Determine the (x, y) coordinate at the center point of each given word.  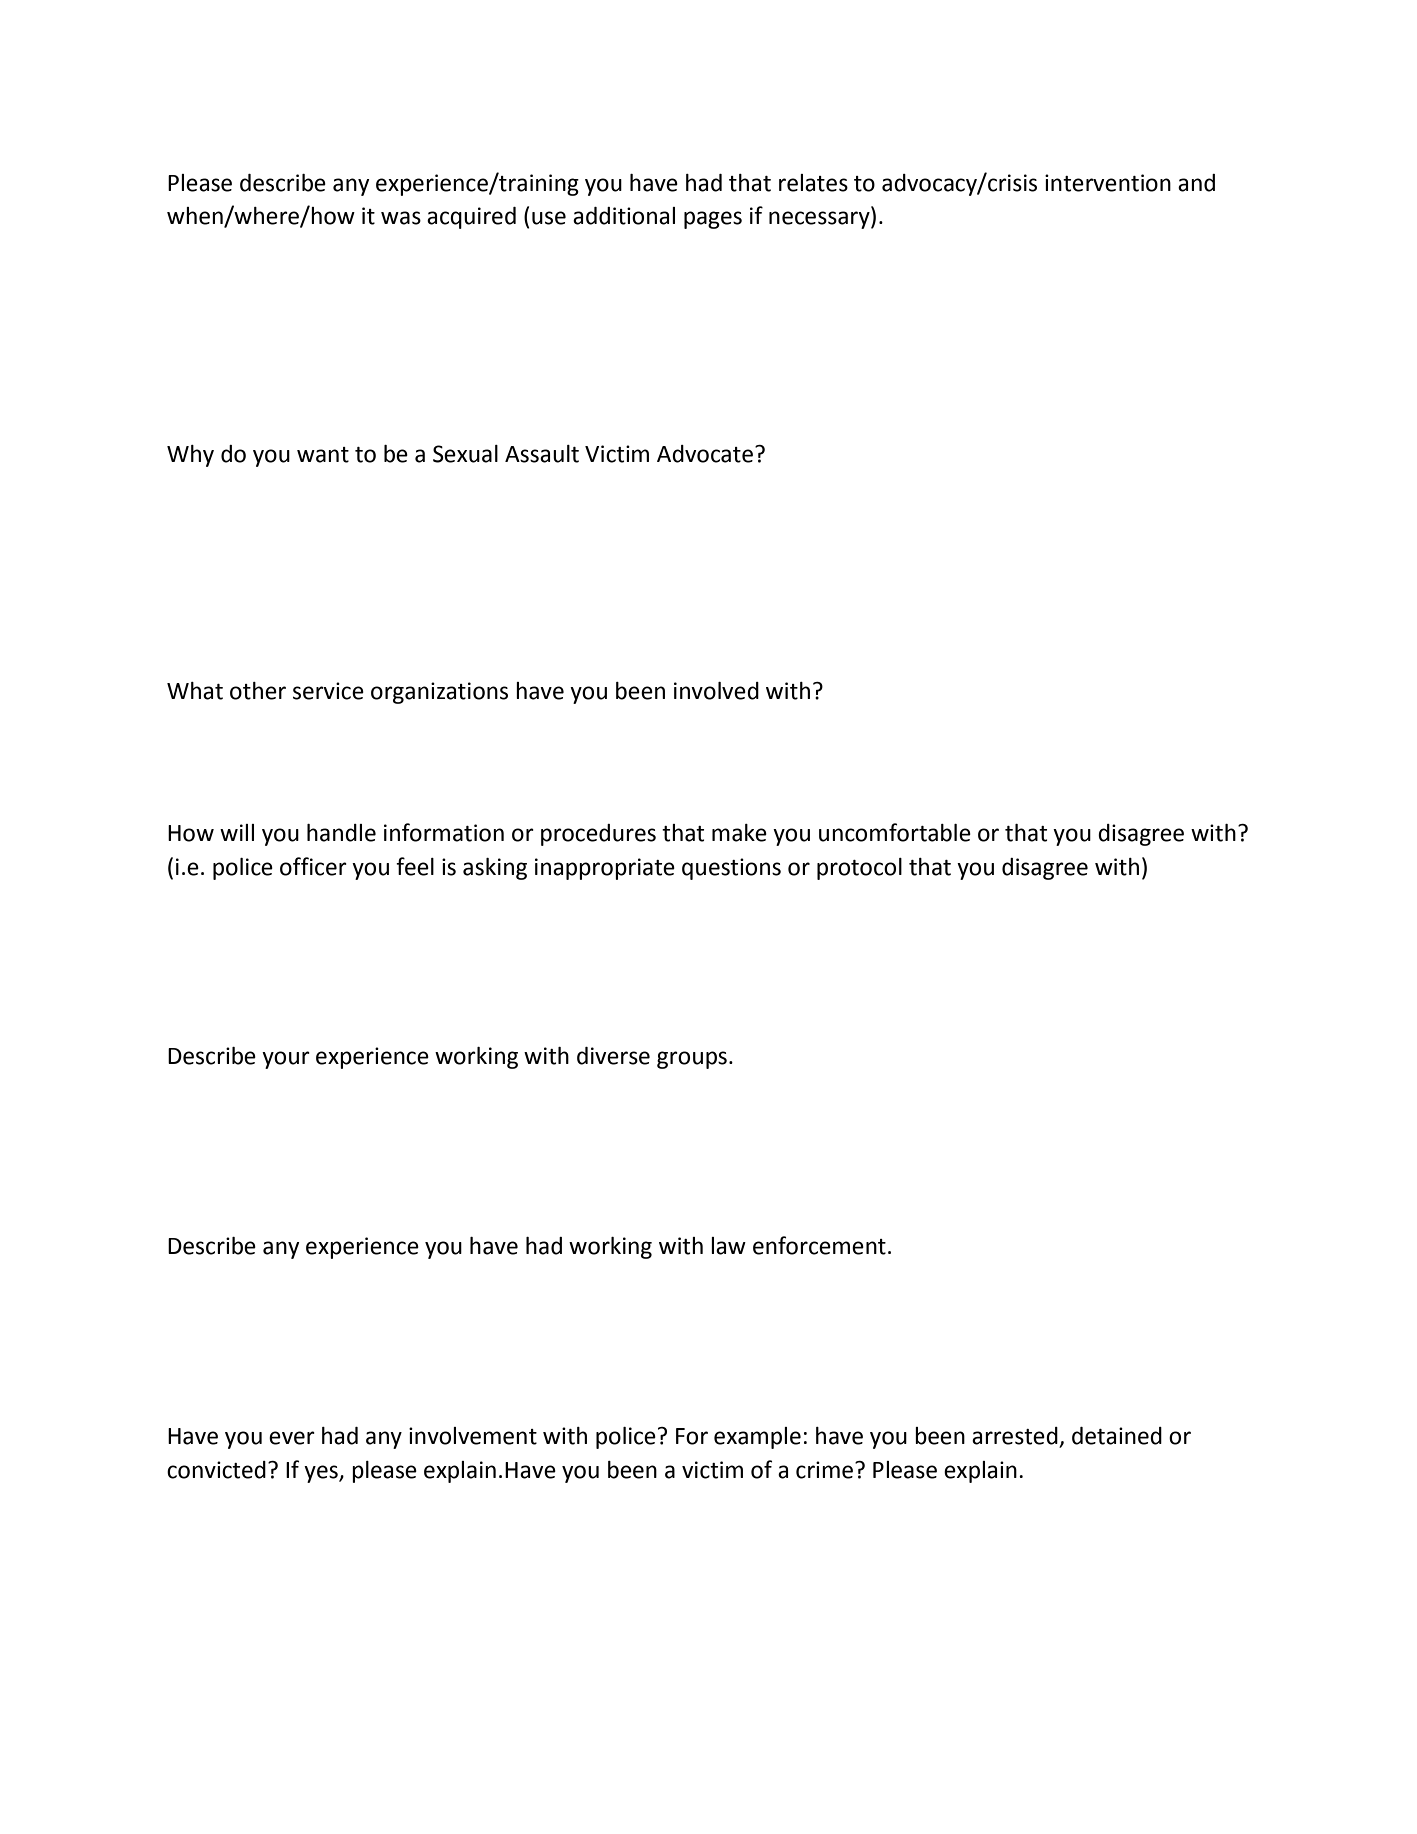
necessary (820, 220)
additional (624, 216)
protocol (859, 869)
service (328, 691)
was (401, 218)
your (286, 1060)
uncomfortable (895, 832)
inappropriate (605, 869)
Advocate (705, 454)
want (323, 455)
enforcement (819, 1245)
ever (292, 1438)
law (728, 1246)
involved (716, 691)
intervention (1108, 183)
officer (313, 866)
